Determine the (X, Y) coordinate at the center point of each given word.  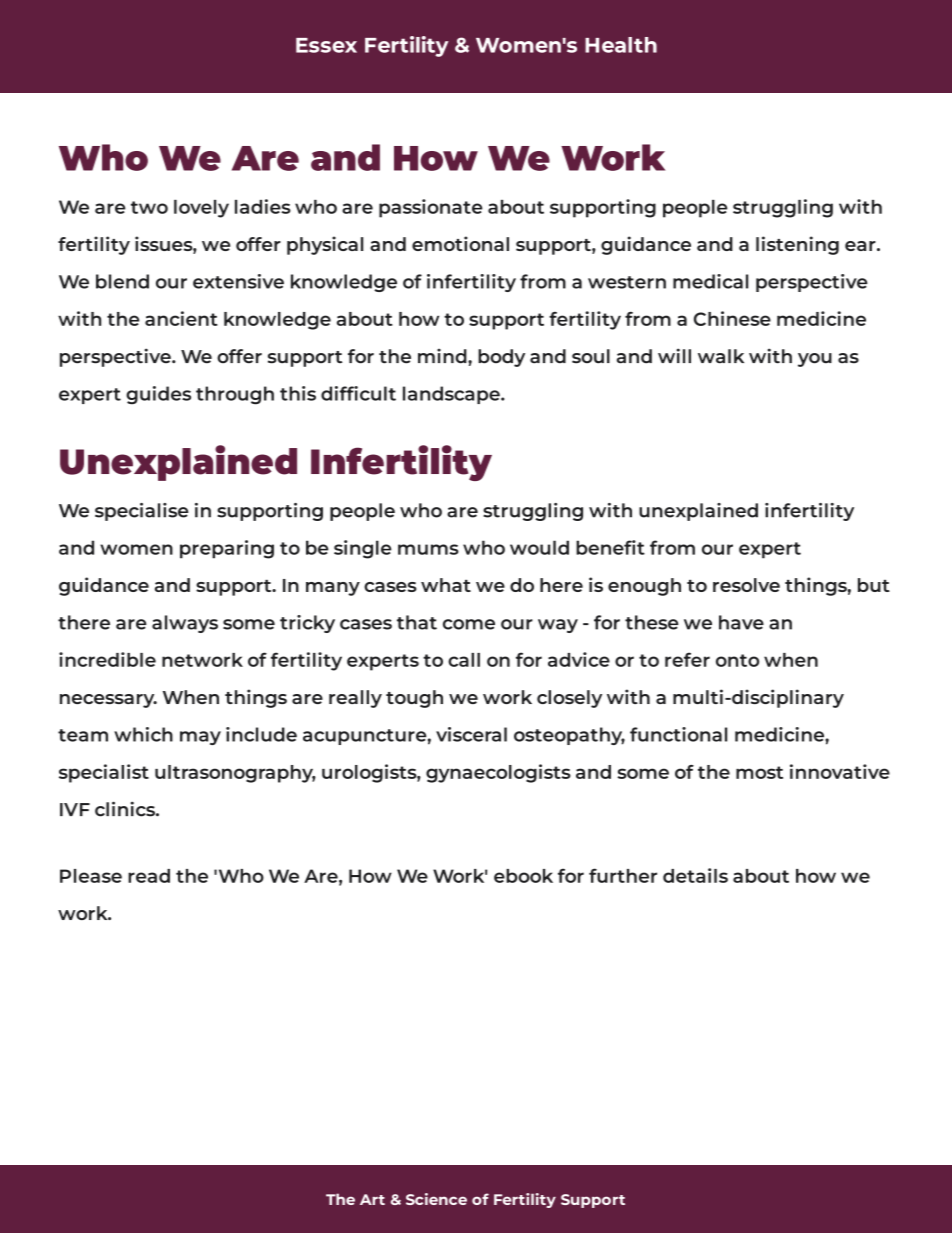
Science (436, 1199)
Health (621, 45)
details (695, 875)
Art (372, 1199)
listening (797, 245)
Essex (326, 45)
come (469, 624)
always (185, 624)
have (741, 622)
